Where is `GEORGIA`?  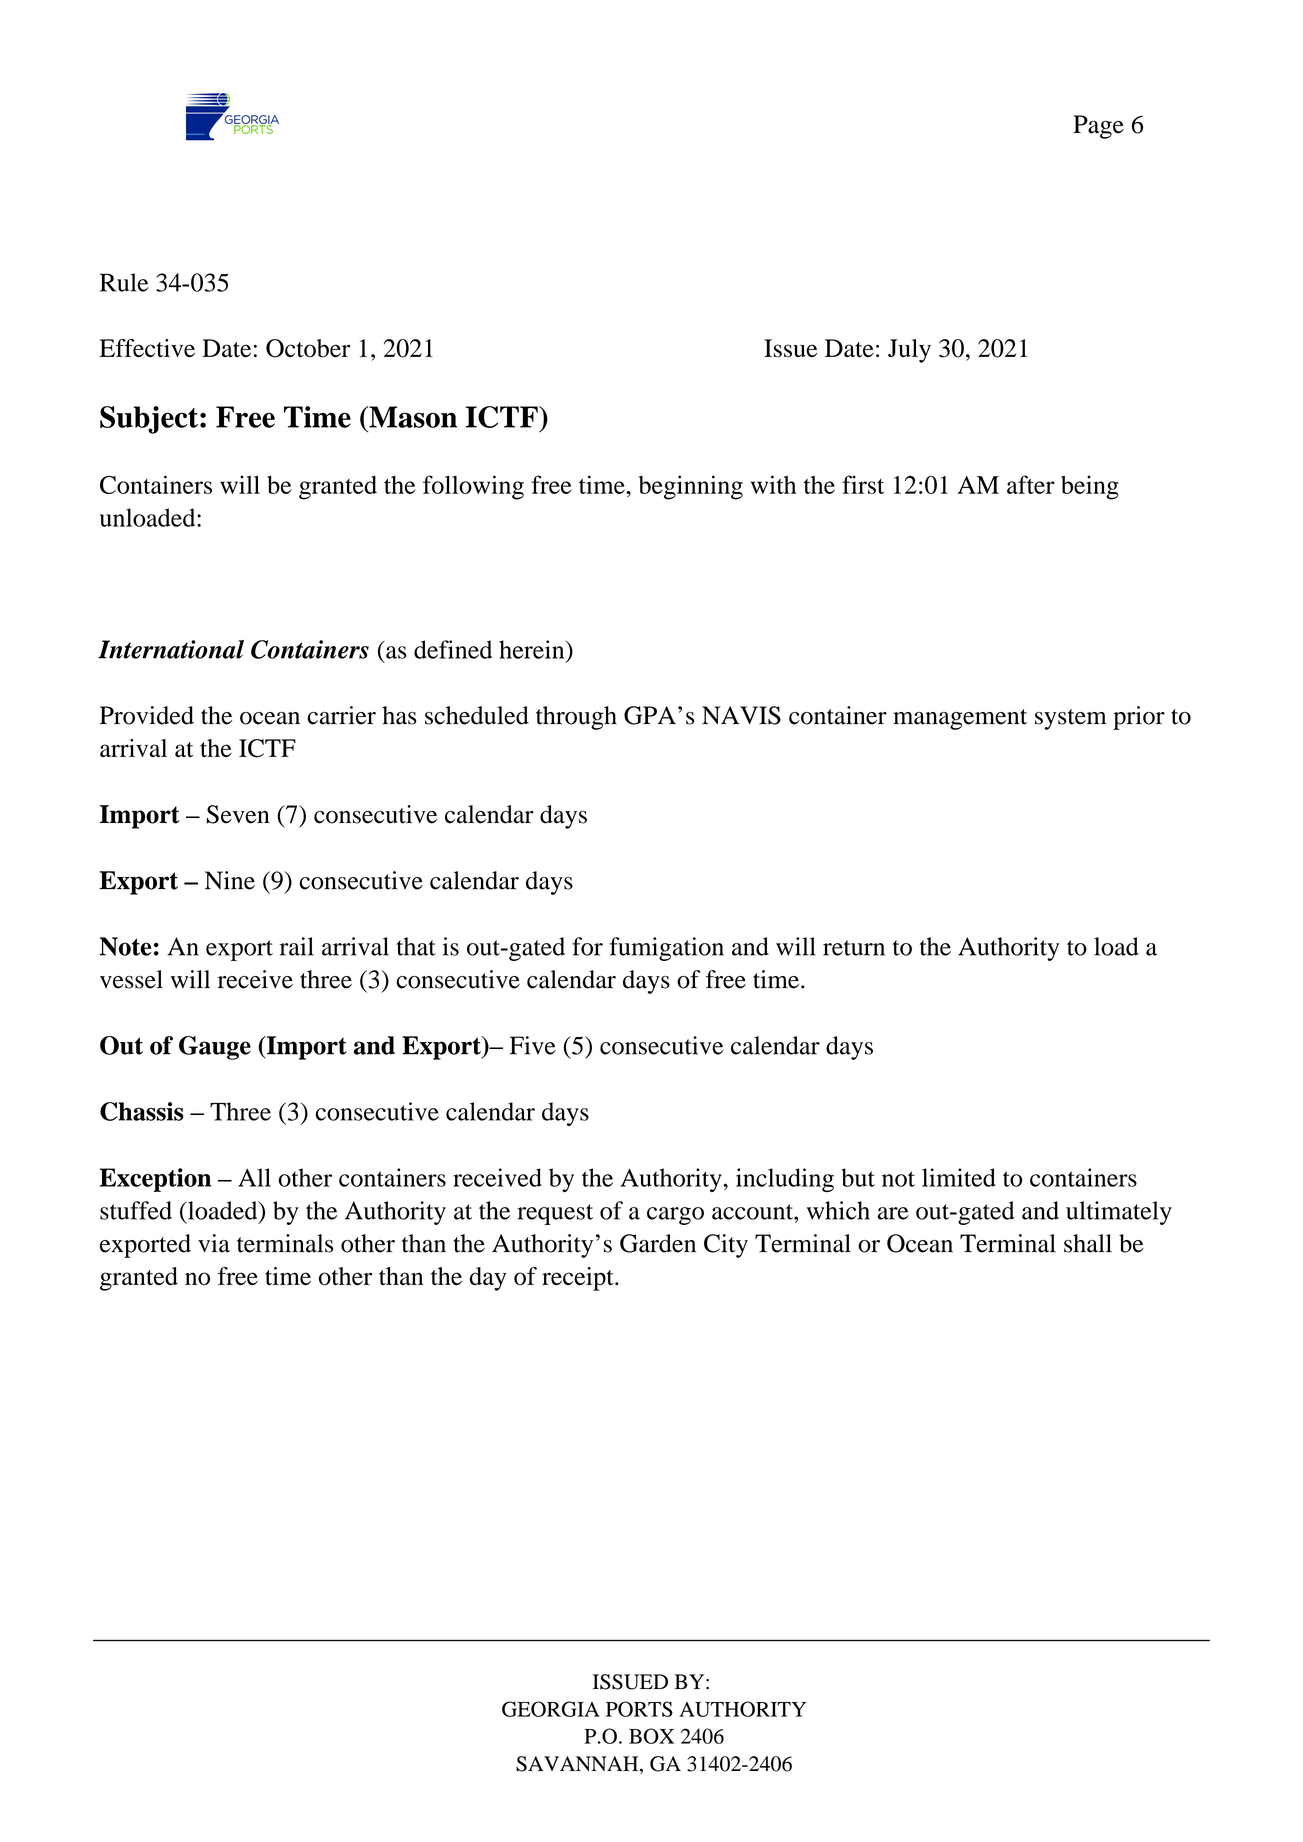 GEORGIA is located at coordinates (551, 1709).
